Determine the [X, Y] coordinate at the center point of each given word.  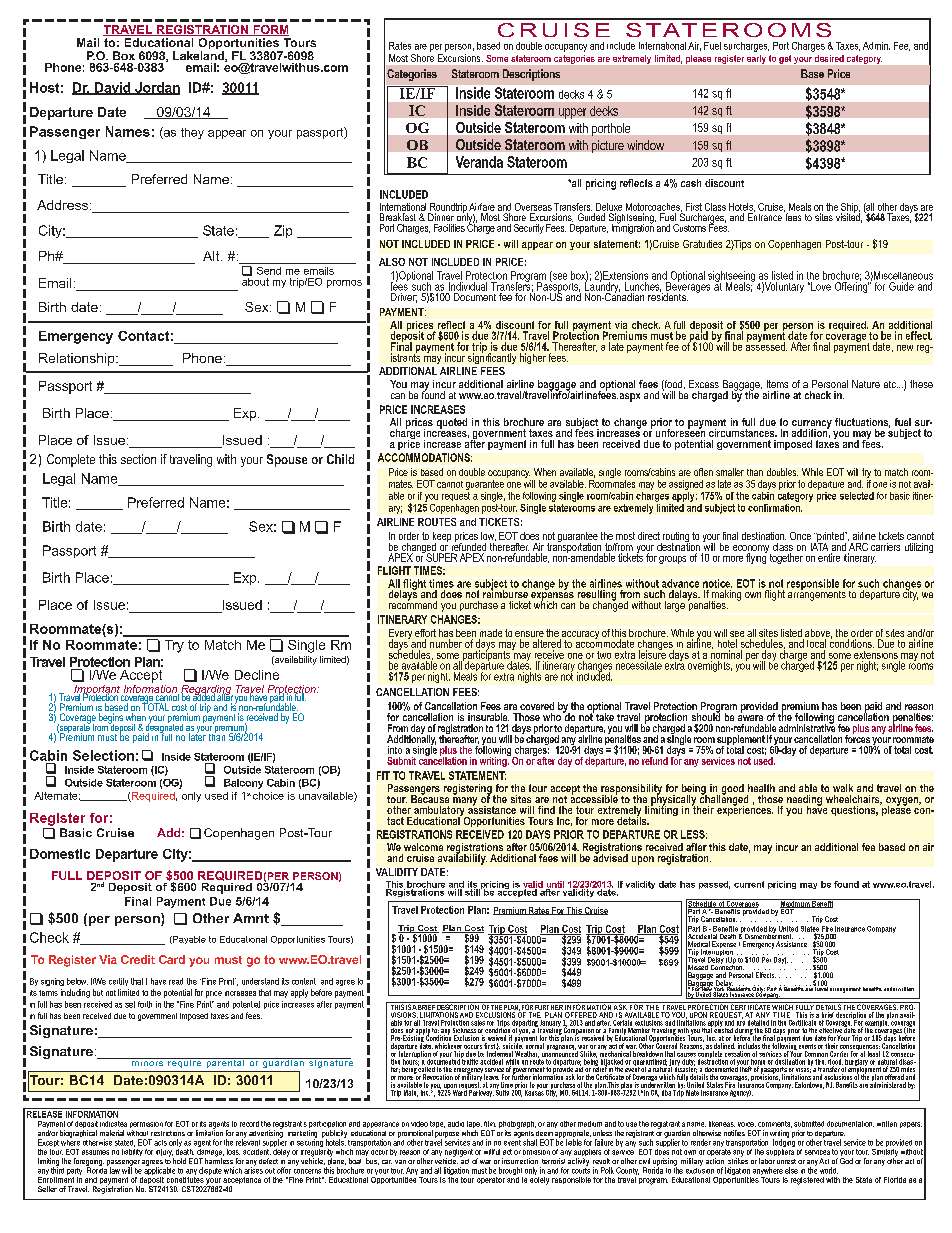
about [255, 280]
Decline [257, 675]
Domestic [60, 854]
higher [533, 358]
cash [691, 183]
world [829, 1170]
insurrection [520, 1161]
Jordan [156, 88]
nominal [726, 653]
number [446, 643]
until [555, 885]
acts [160, 1143]
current [749, 884]
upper [572, 113]
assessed [766, 345]
